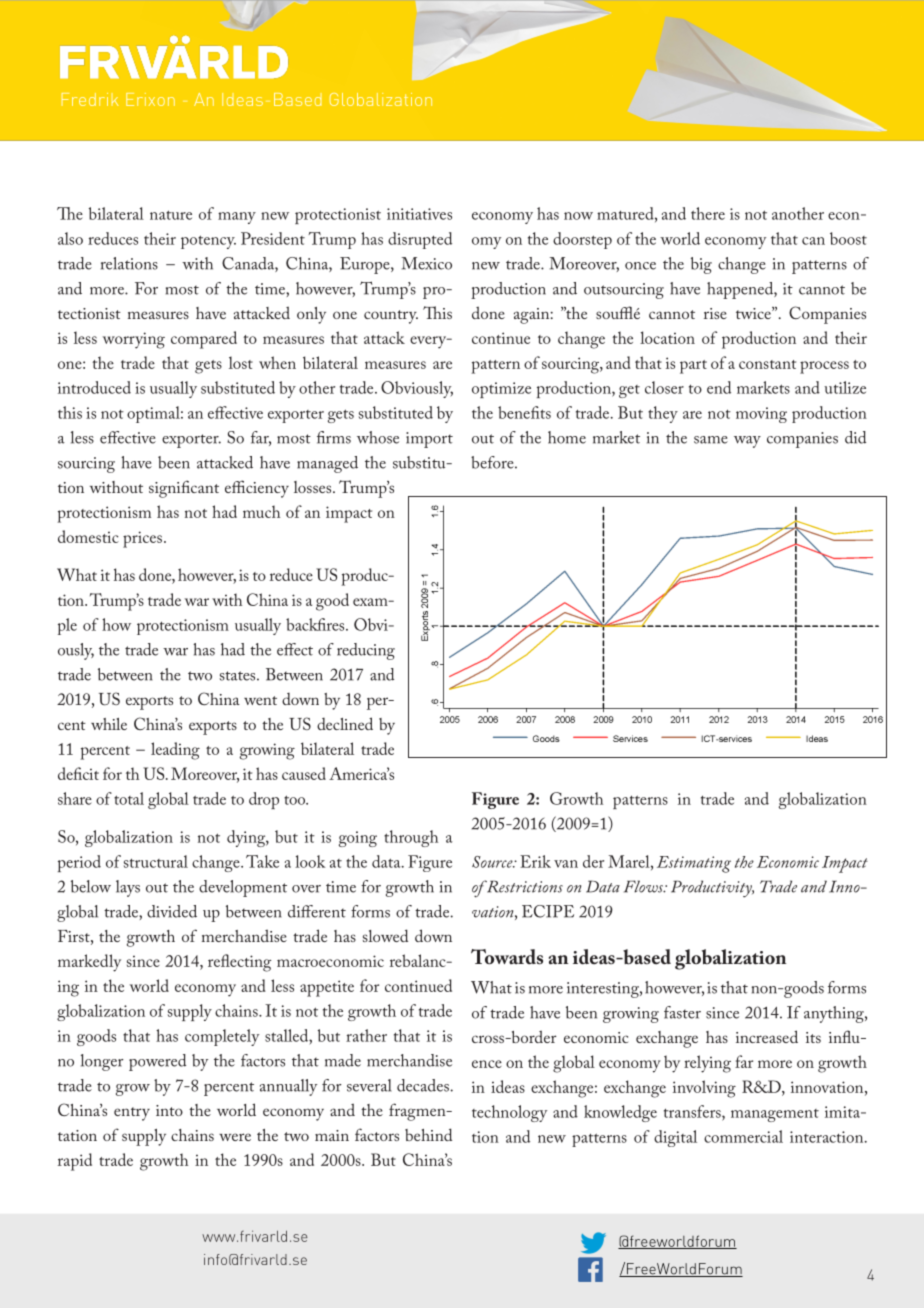 The image size is (924, 1308). I want to click on Estimating, so click(694, 864).
